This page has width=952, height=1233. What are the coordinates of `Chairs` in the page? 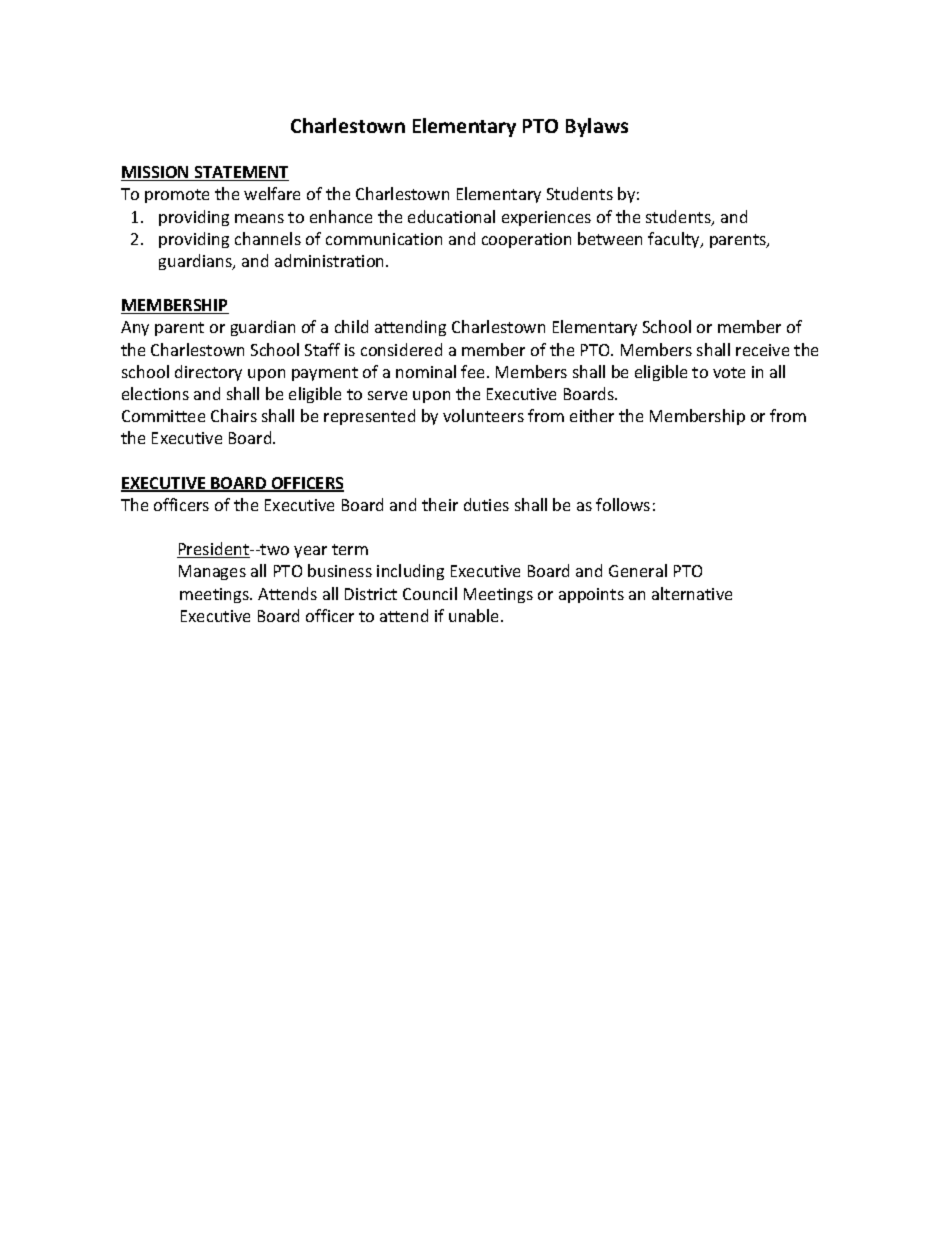 It's located at (234, 415).
